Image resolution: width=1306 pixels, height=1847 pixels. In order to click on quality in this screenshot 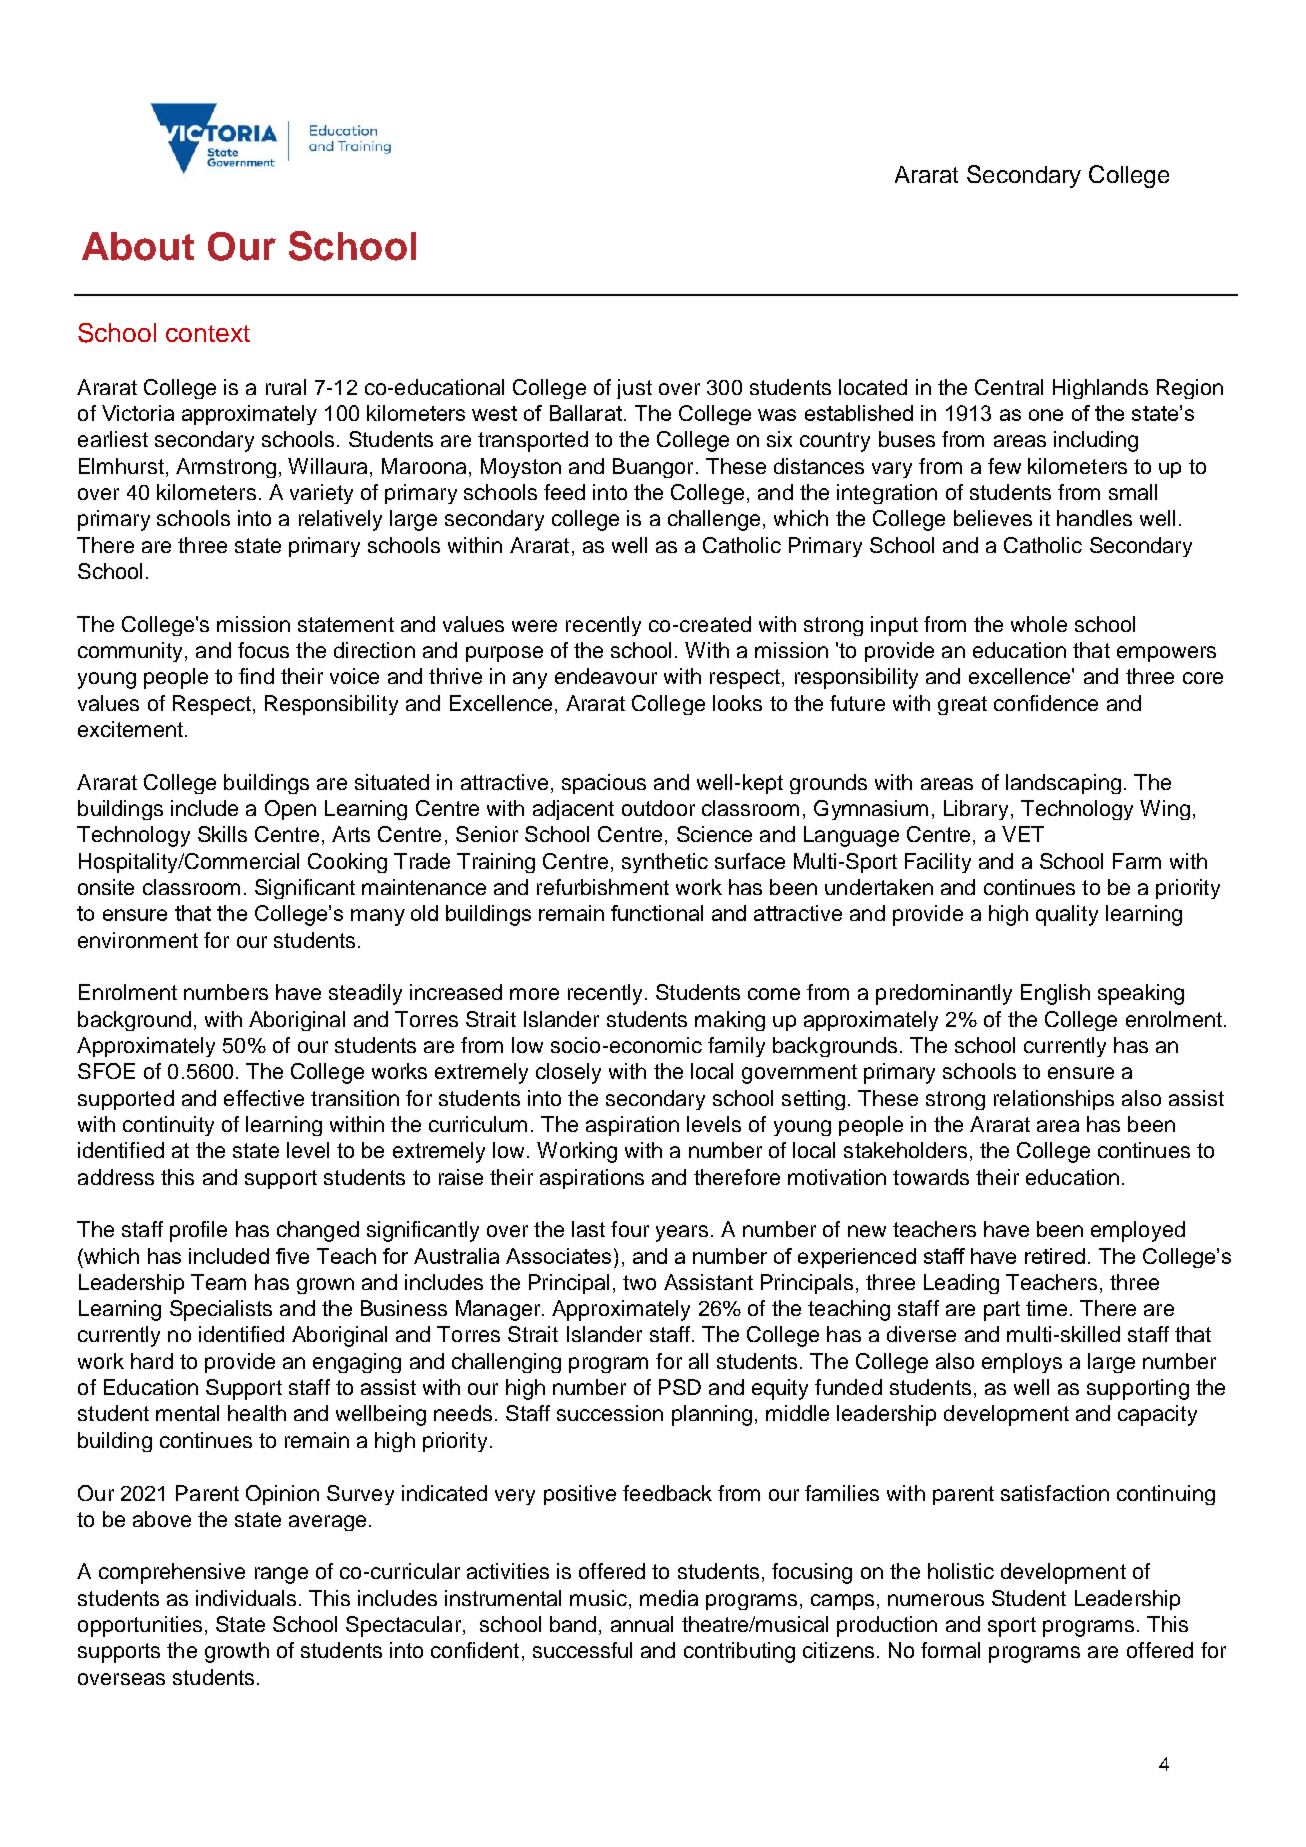, I will do `click(1067, 915)`.
